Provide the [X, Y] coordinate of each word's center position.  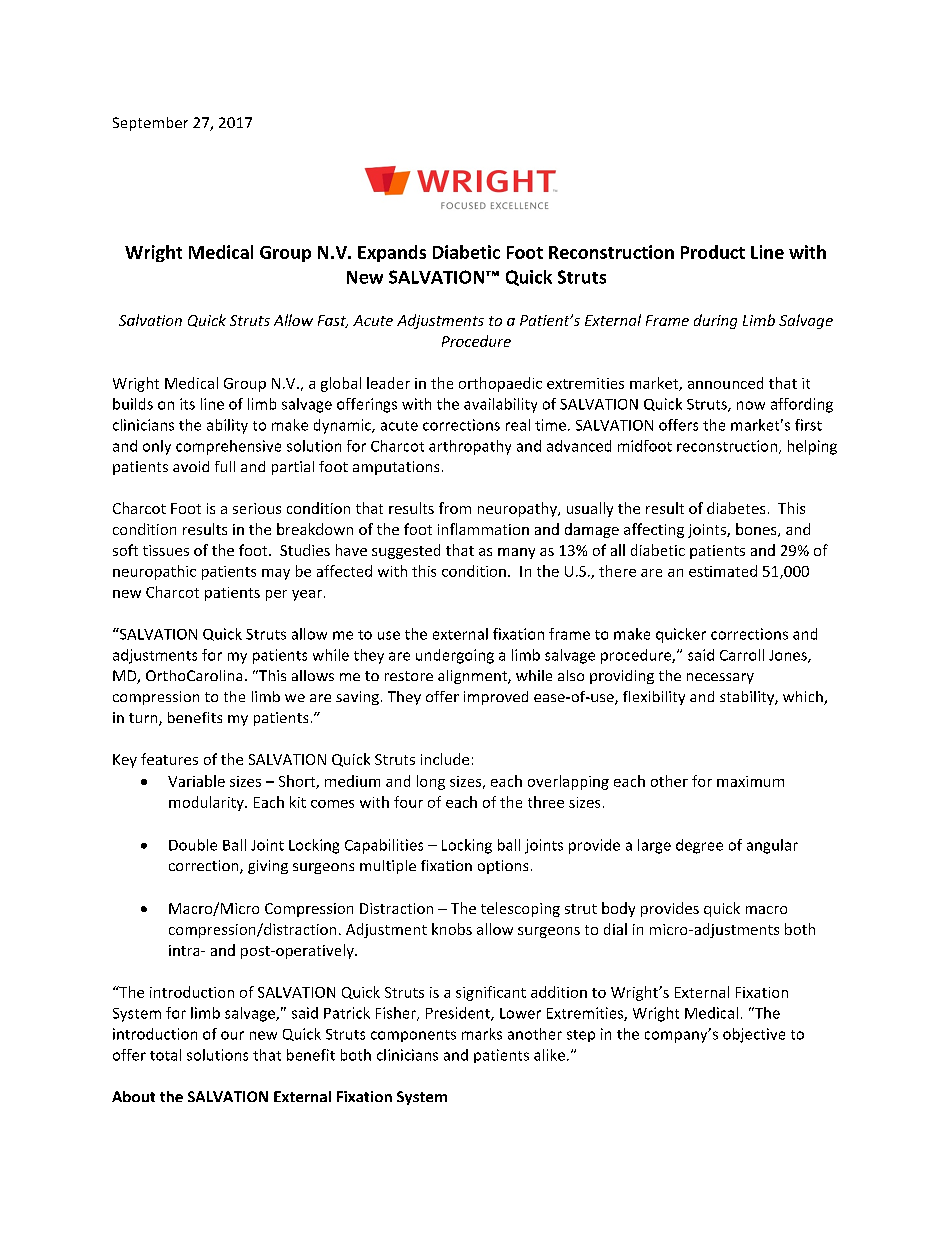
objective [754, 1035]
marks [482, 1034]
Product [713, 252]
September [150, 124]
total [165, 1055]
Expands [392, 253]
